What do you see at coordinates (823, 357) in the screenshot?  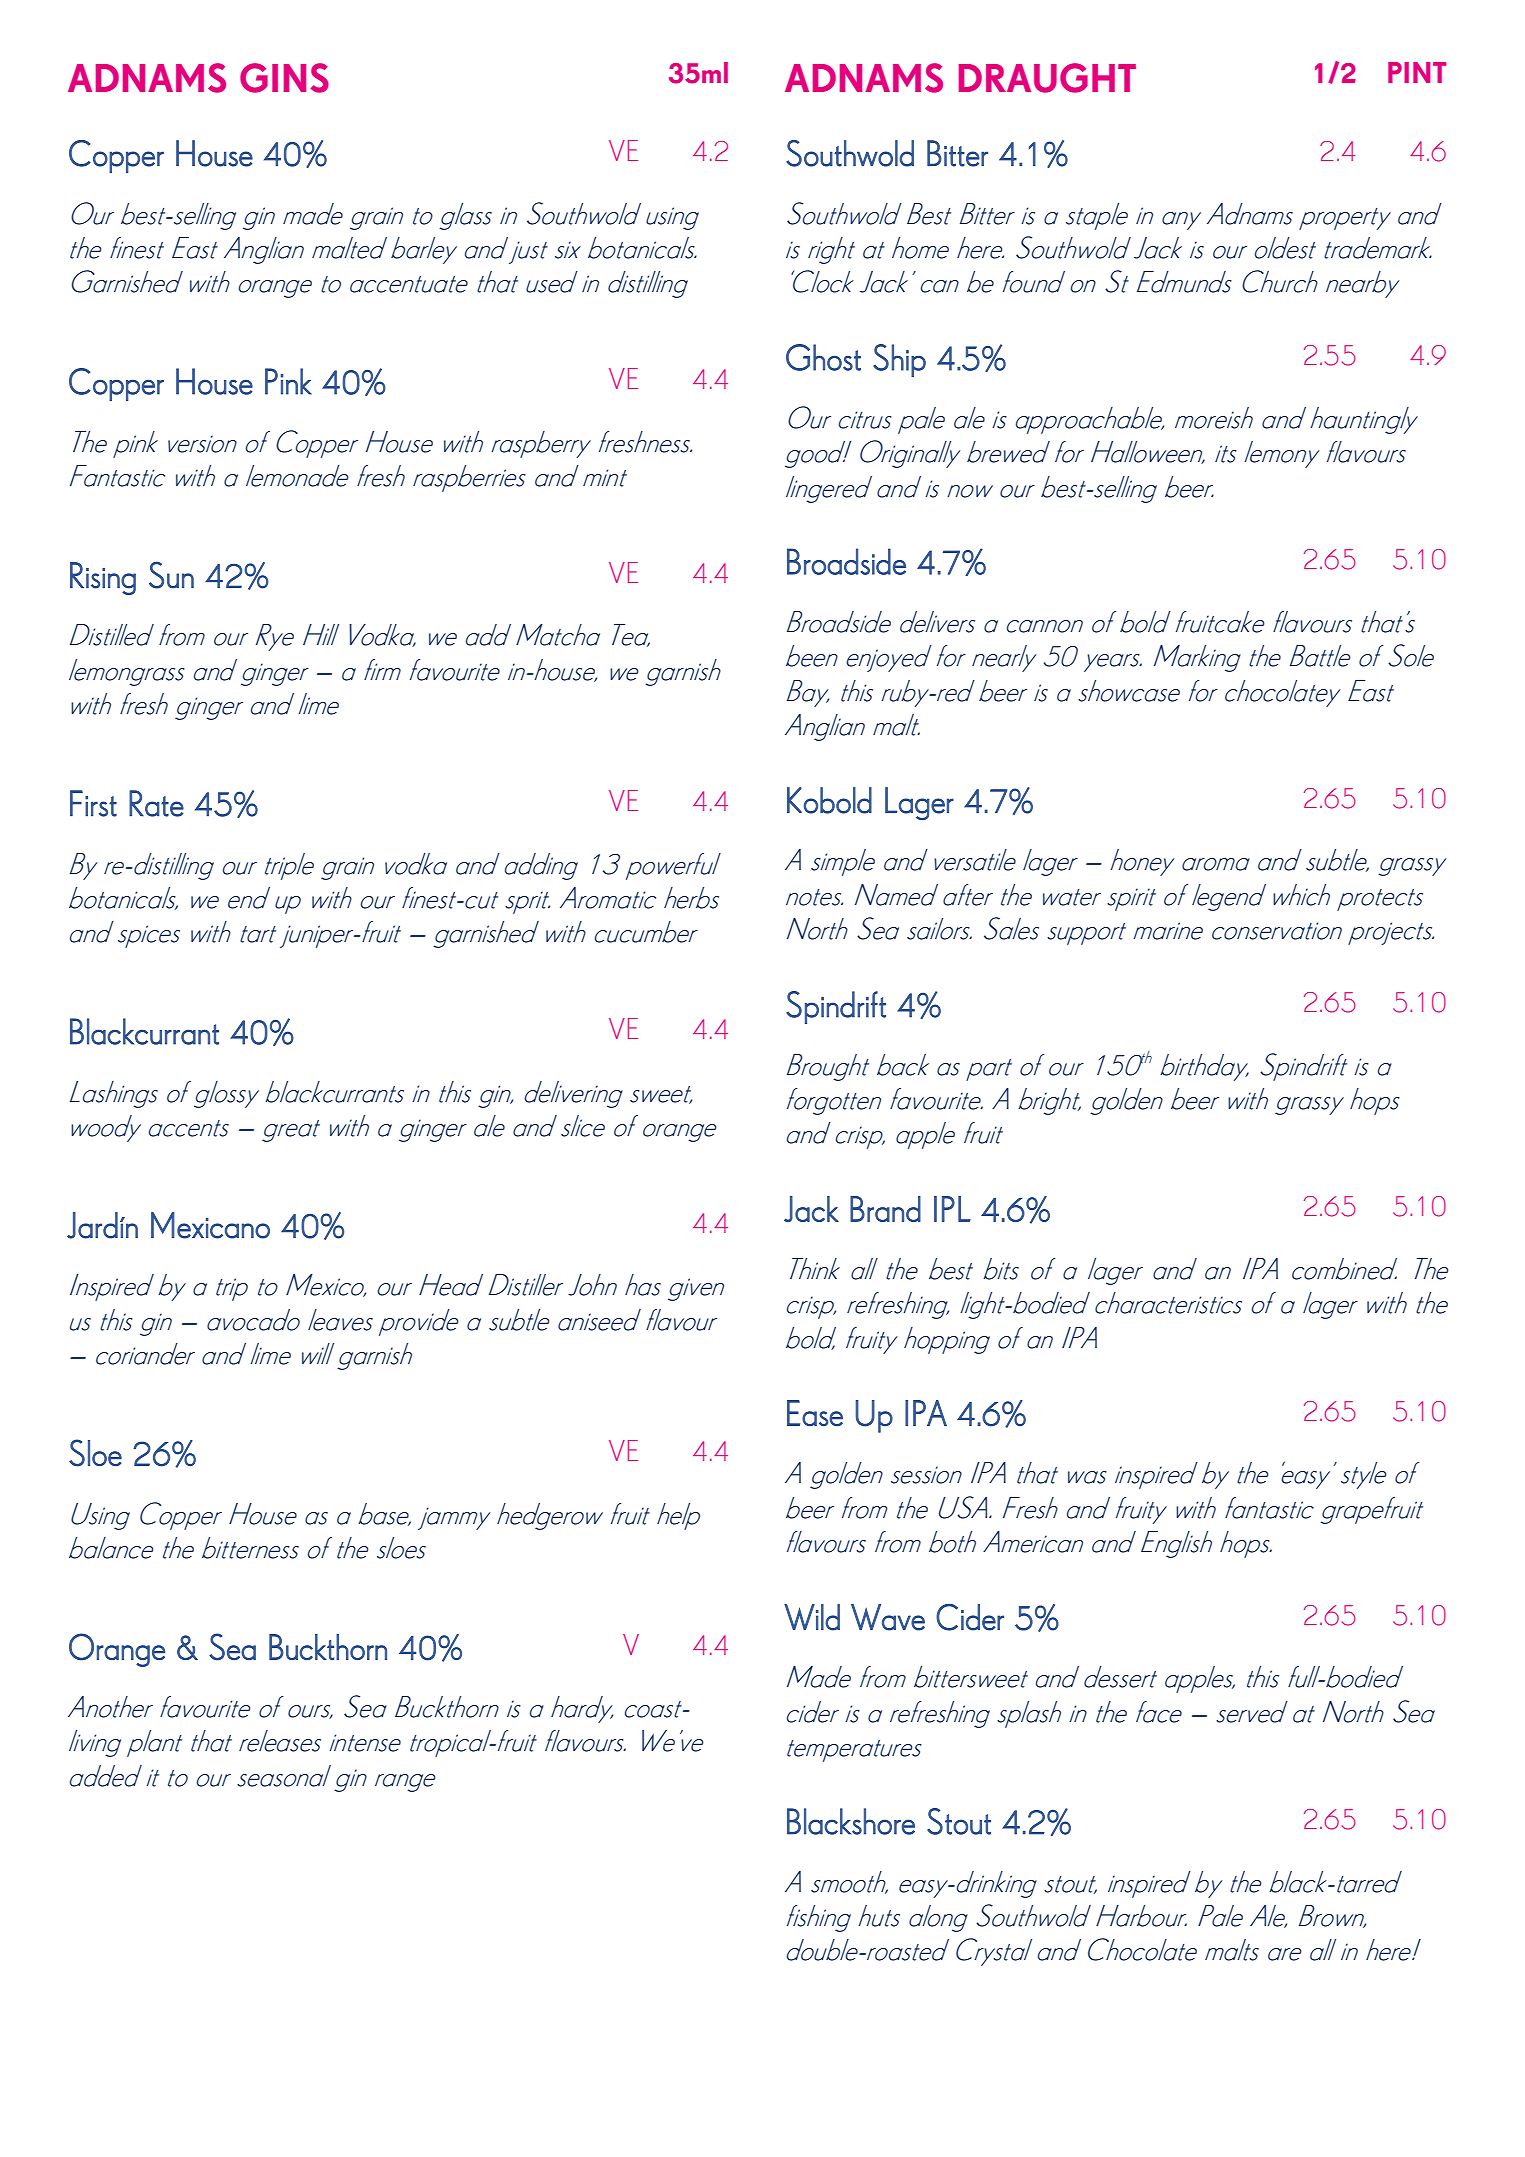 I see `Ghost` at bounding box center [823, 357].
